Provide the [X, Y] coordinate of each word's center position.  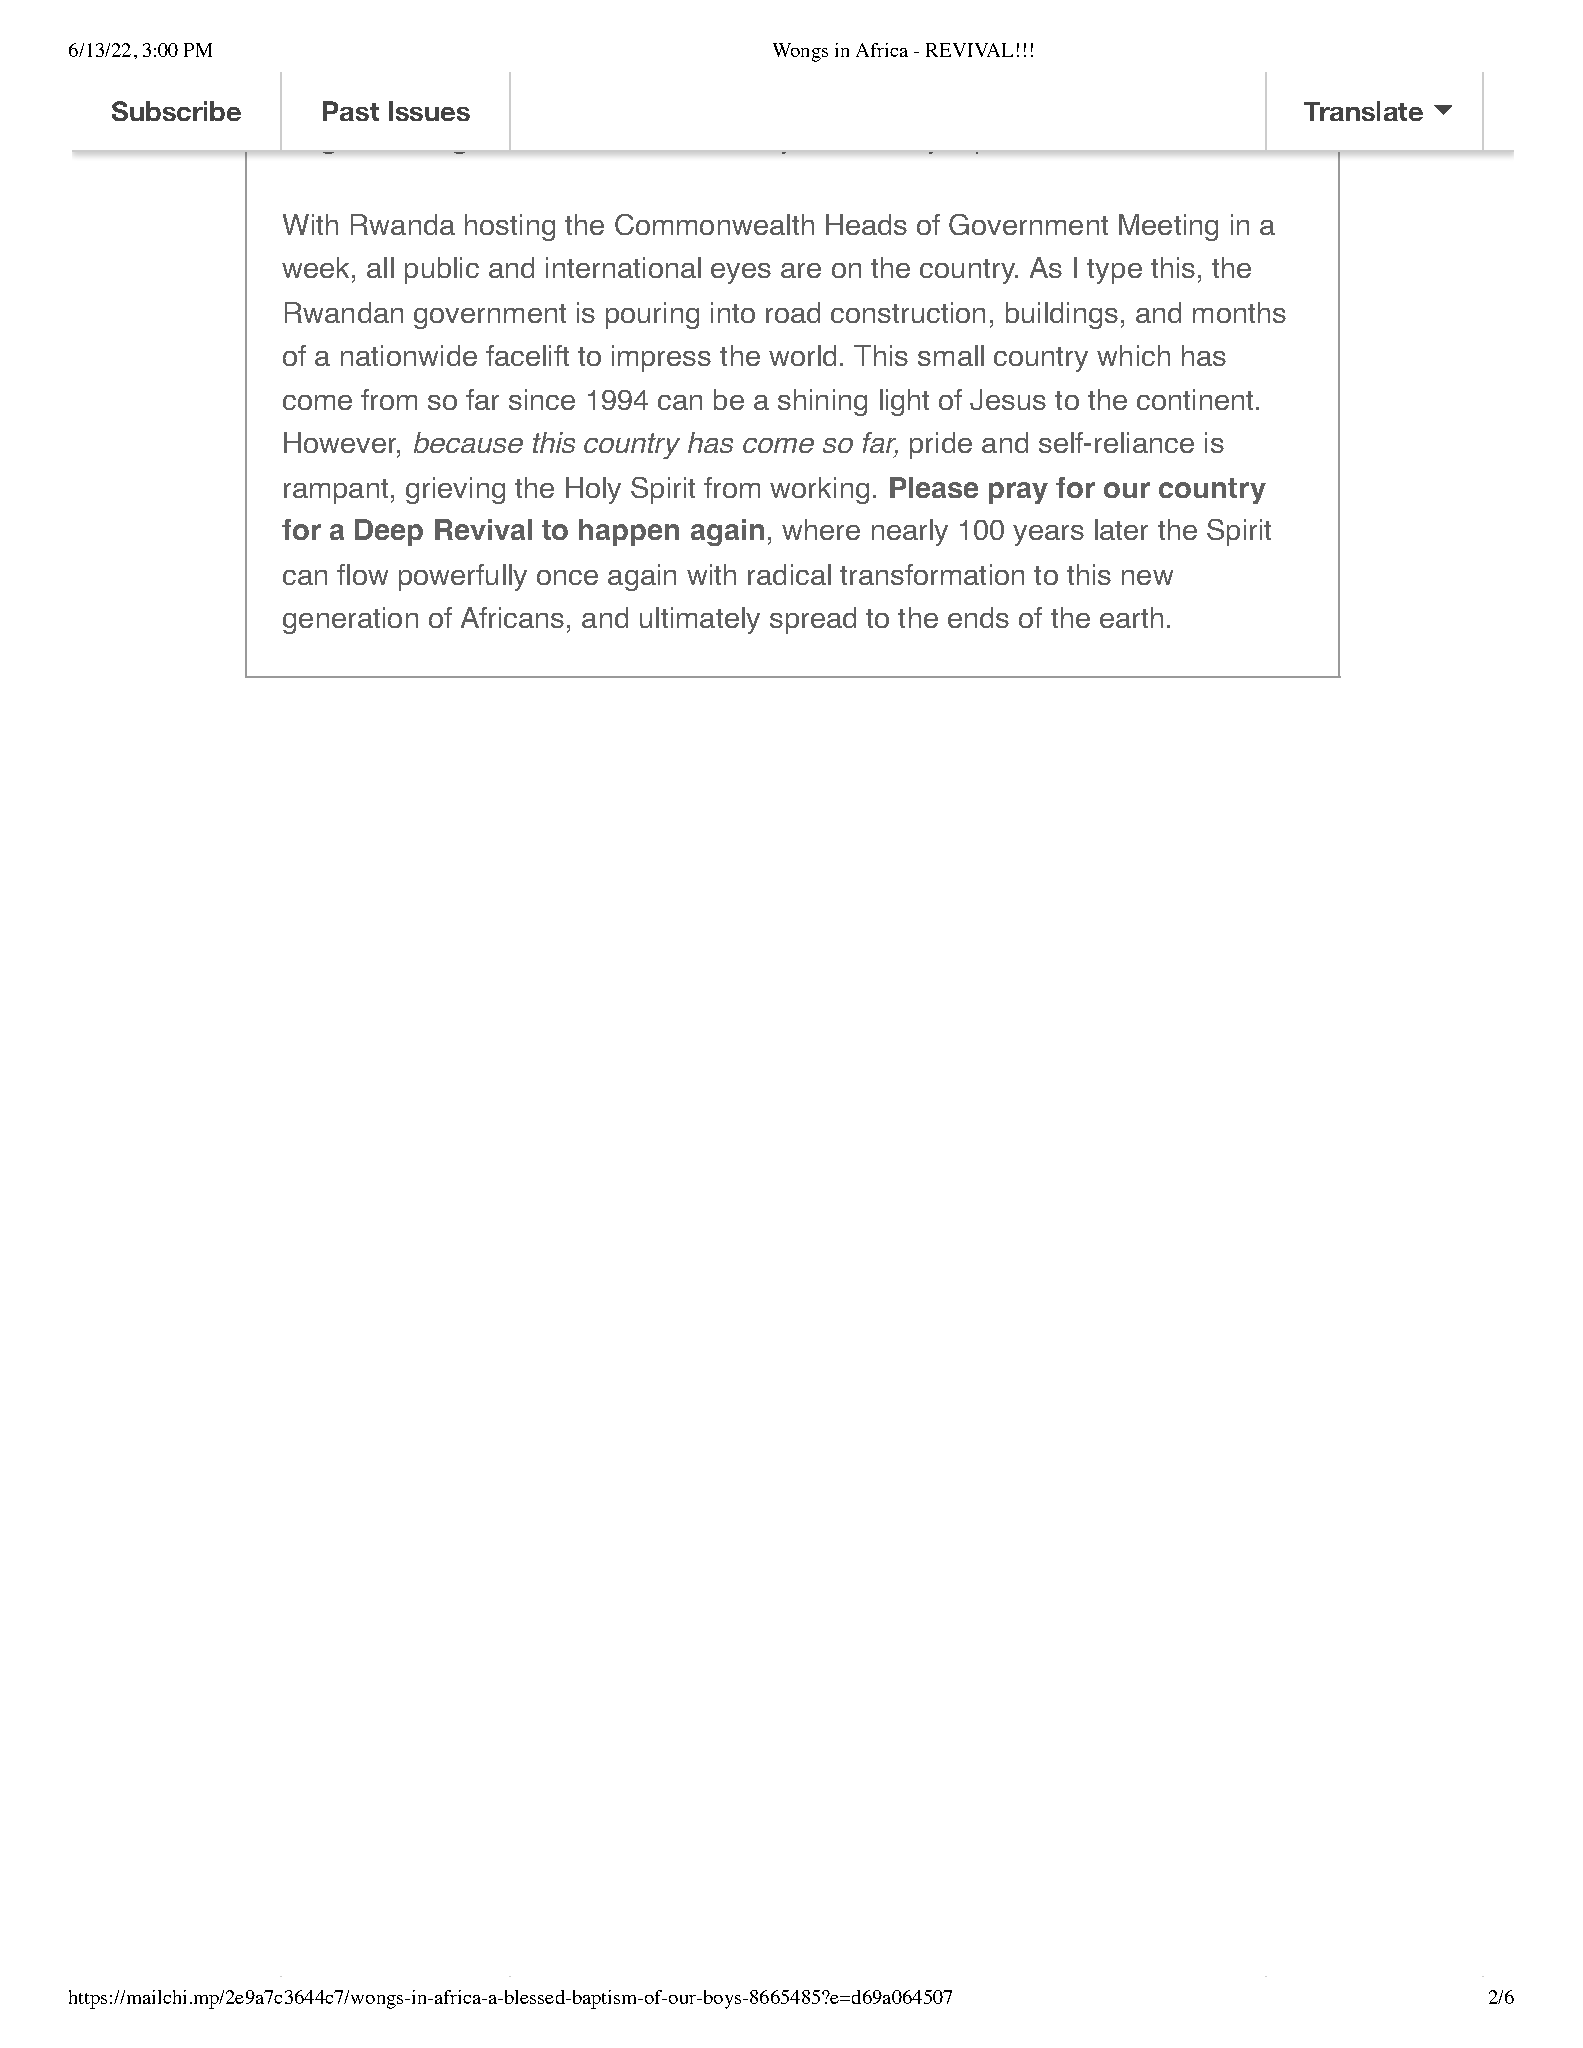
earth [1131, 617]
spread [813, 620]
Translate [1363, 111]
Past [351, 111]
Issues [429, 111]
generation [350, 620]
